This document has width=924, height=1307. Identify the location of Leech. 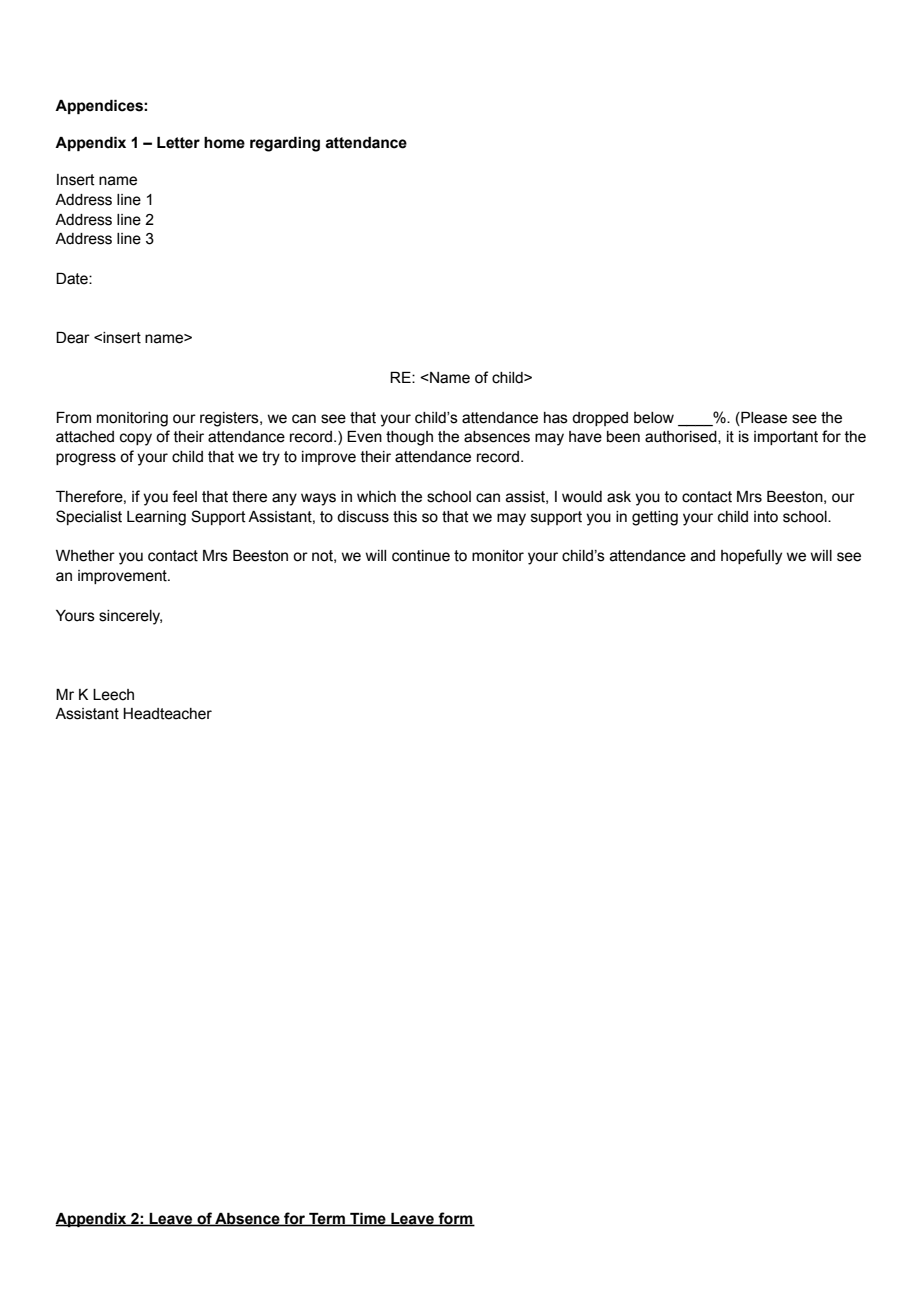
(113, 695).
